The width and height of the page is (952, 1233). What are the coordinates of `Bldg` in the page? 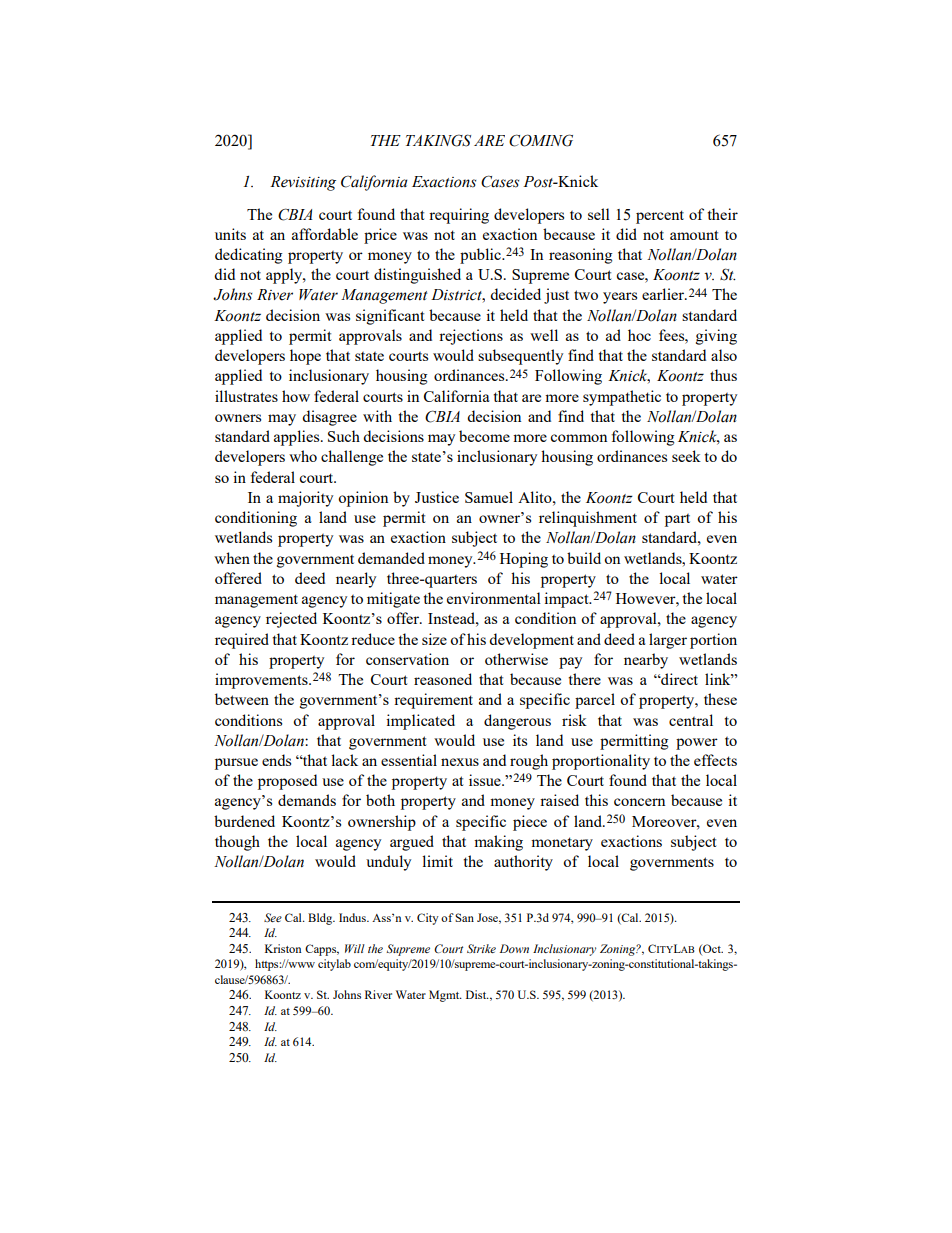 It's located at (321, 919).
